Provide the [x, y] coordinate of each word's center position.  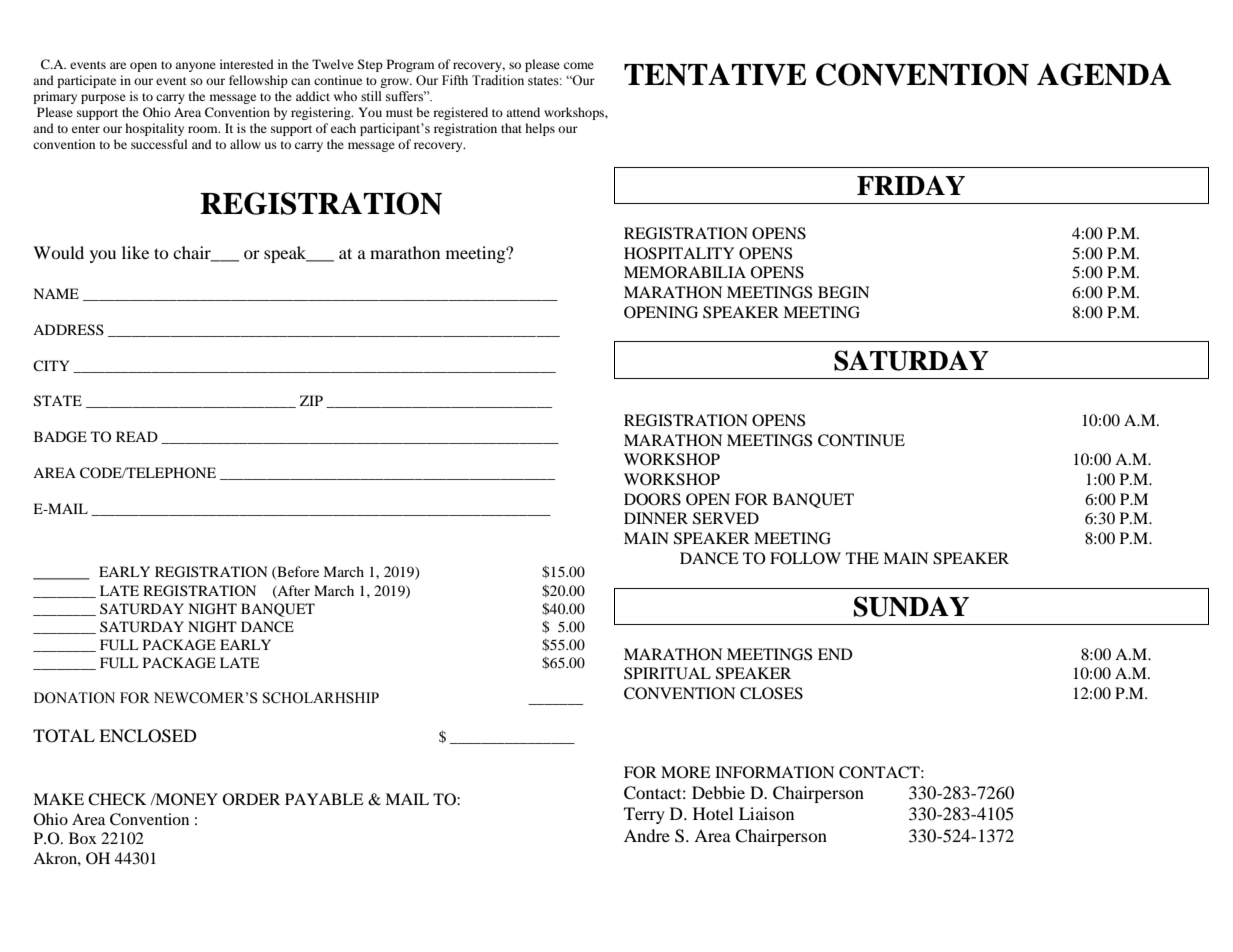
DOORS [652, 499]
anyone [195, 67]
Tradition [498, 80]
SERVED [726, 518]
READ [137, 436]
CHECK [117, 799]
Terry [644, 815]
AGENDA [1104, 74]
